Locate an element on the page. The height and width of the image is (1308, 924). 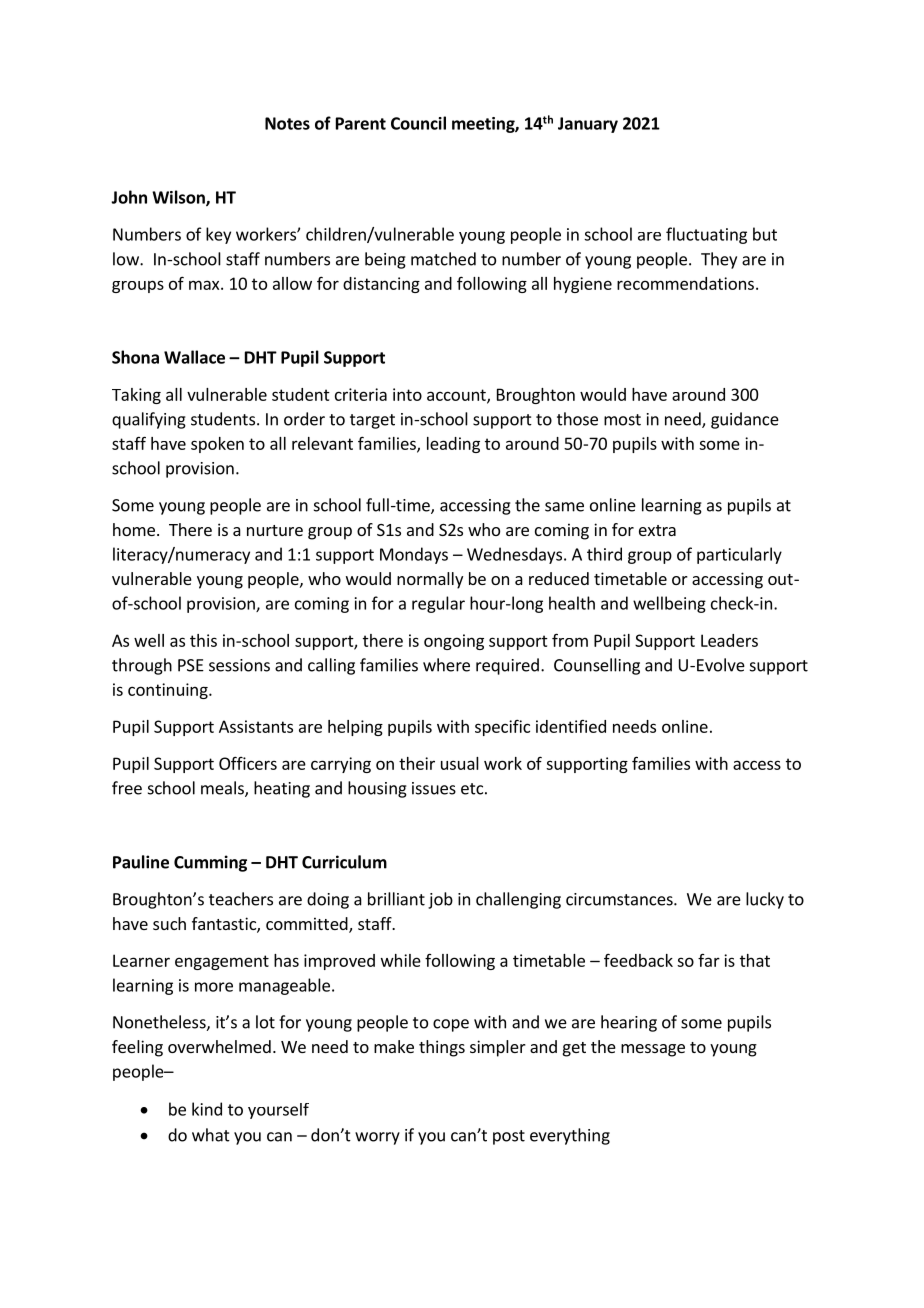
post is located at coordinates (509, 1137).
